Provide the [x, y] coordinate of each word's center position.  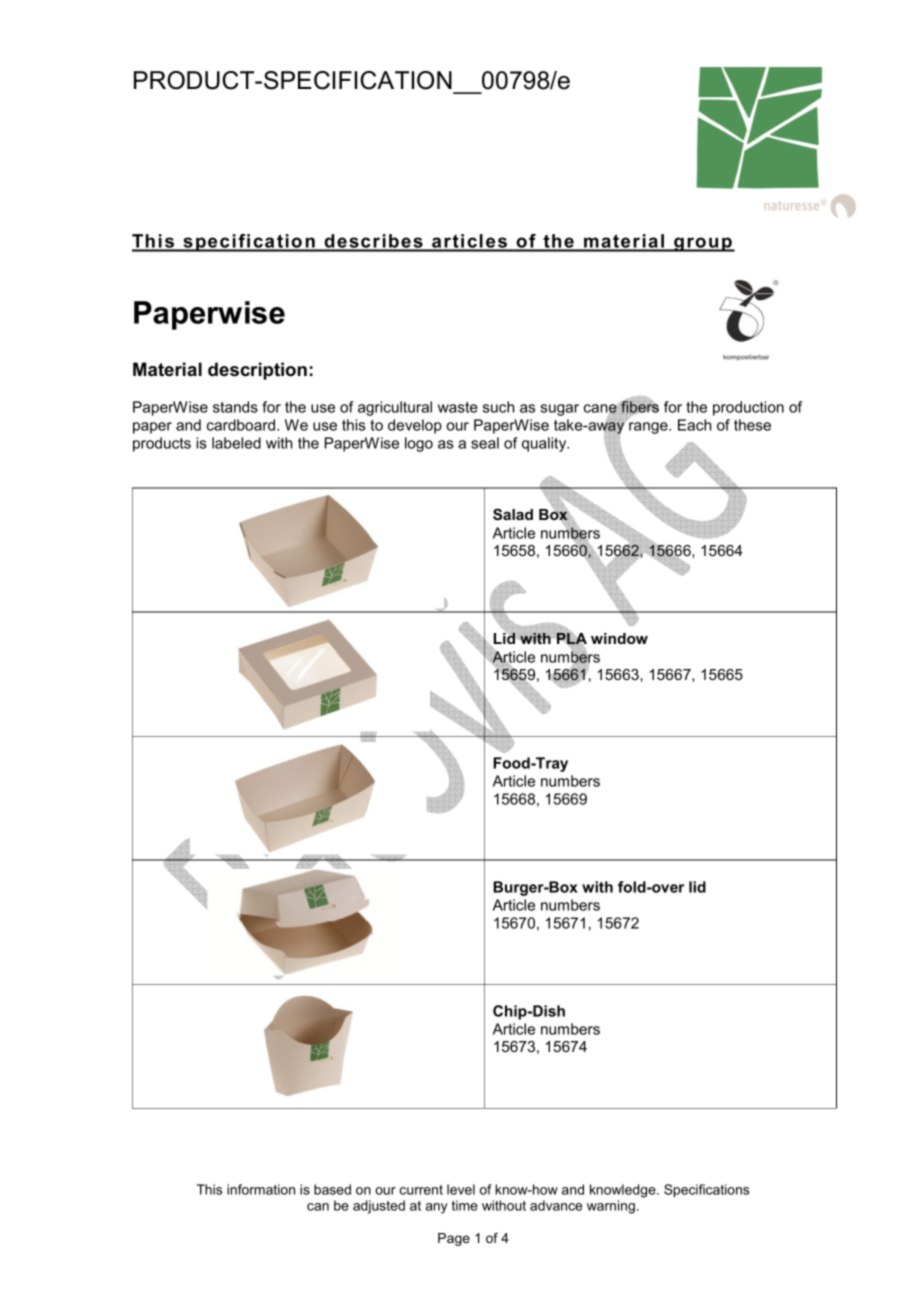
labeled [236, 443]
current [421, 1190]
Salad [513, 514]
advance [556, 1205]
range [649, 428]
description [257, 371]
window [619, 638]
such [498, 407]
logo [419, 444]
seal [485, 443]
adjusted [379, 1207]
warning [611, 1207]
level [461, 1189]
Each [694, 425]
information [261, 1189]
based [332, 1189]
